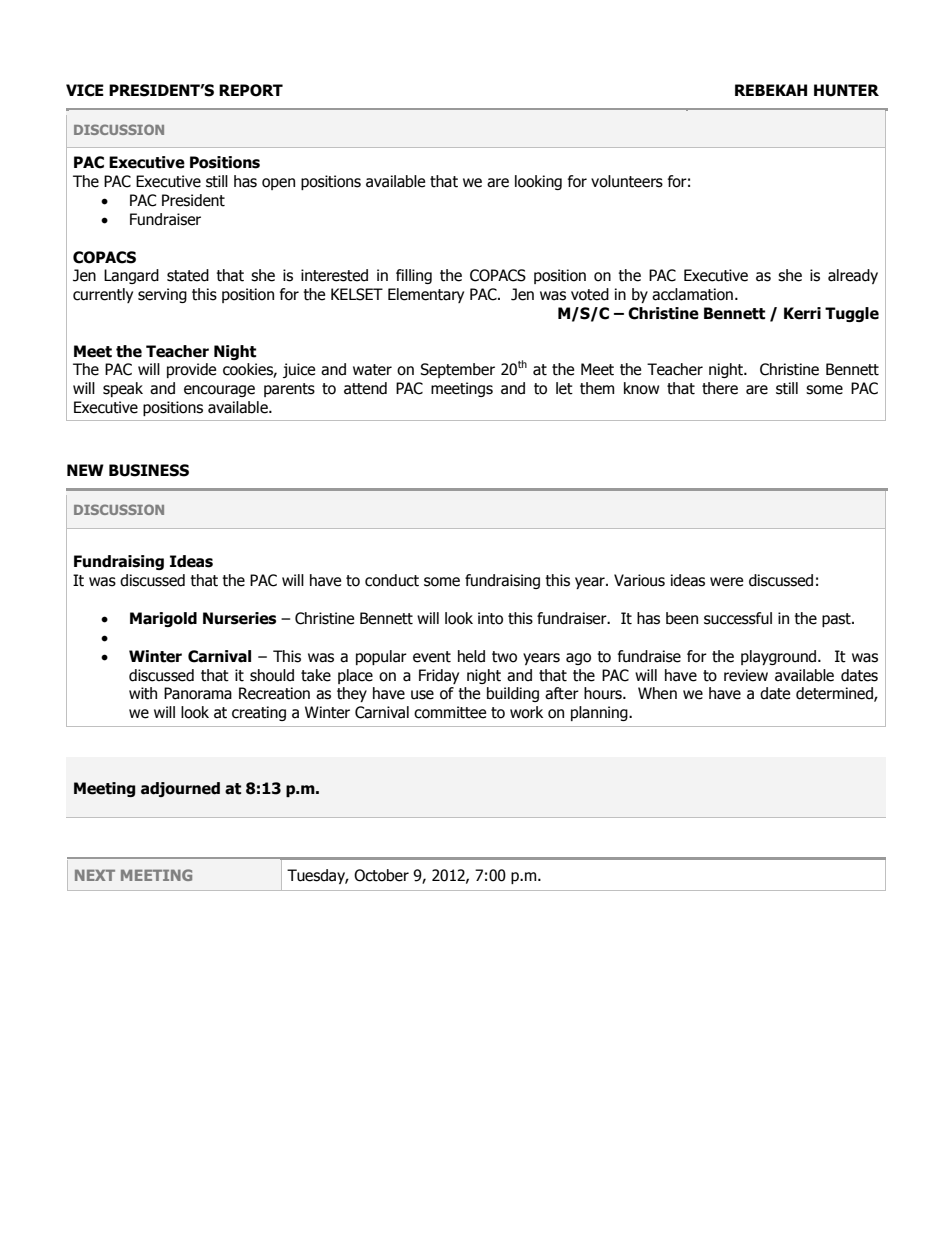  Describe the element at coordinates (381, 875) in the screenshot. I see `October` at that location.
